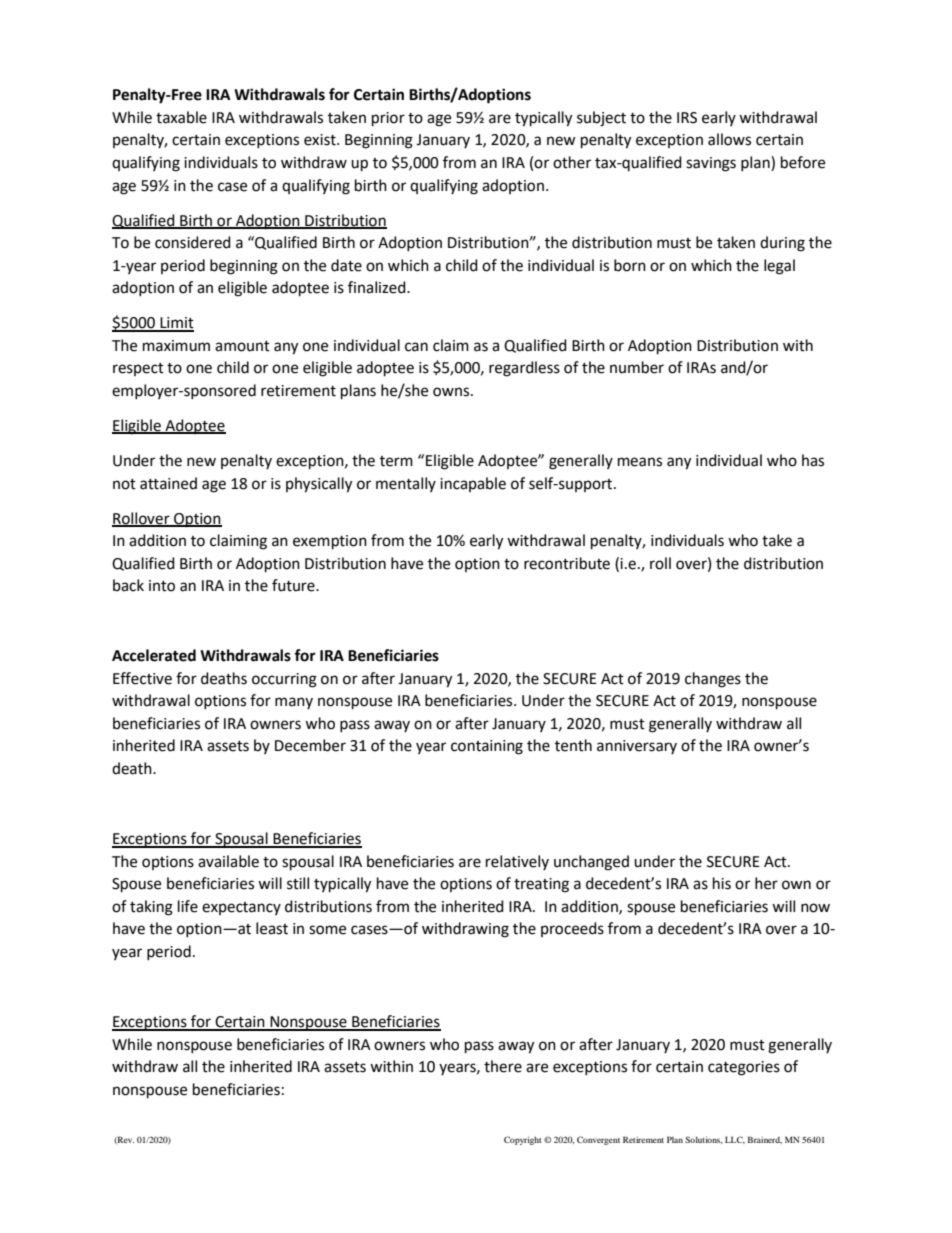 This screenshot has width=952, height=1233. I want to click on containing, so click(487, 747).
